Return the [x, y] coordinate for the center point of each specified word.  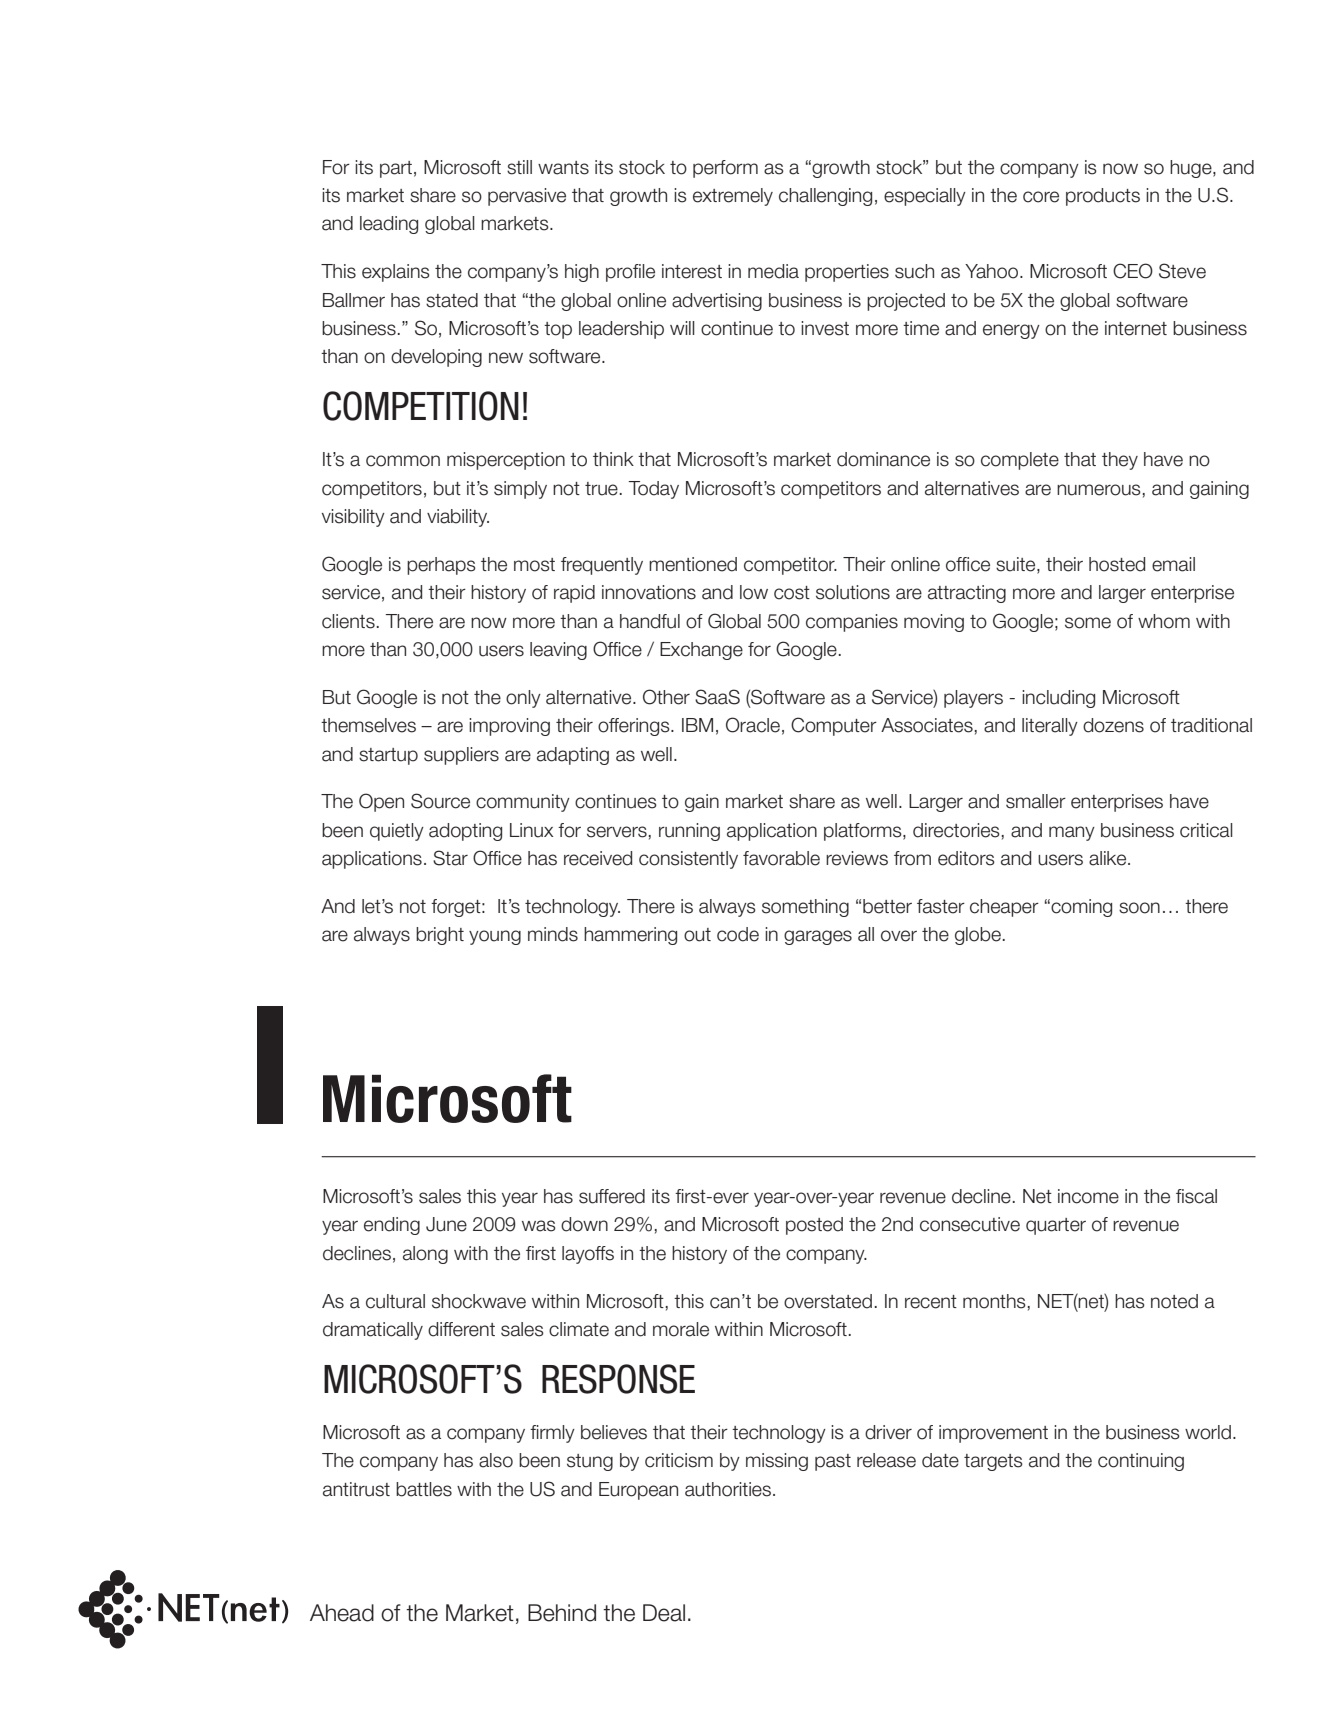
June [446, 1224]
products [1103, 197]
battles [424, 1489]
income [1088, 1196]
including [1058, 699]
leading [389, 225]
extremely [733, 197]
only [523, 699]
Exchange [701, 651]
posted [814, 1226]
